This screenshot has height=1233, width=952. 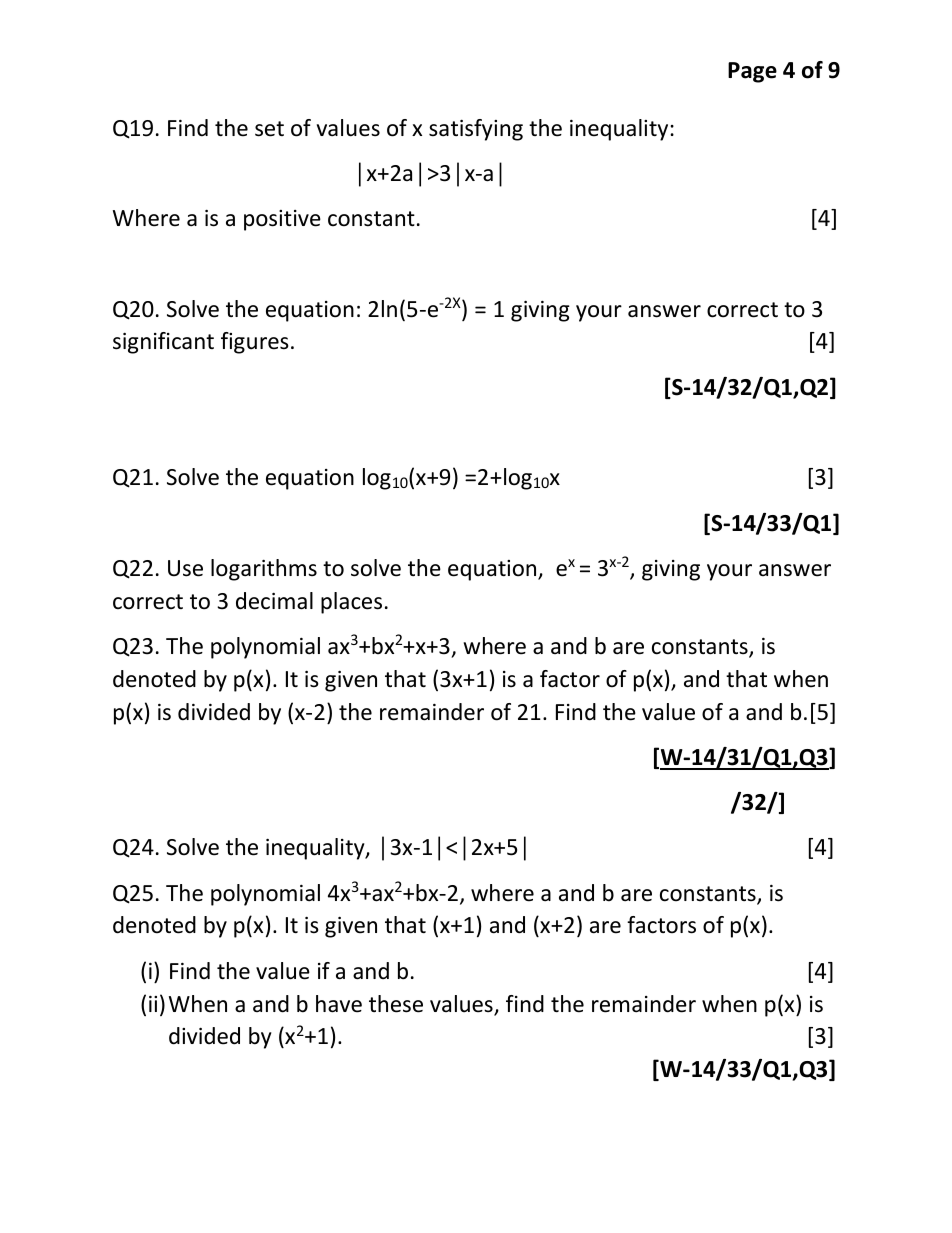 I want to click on Page, so click(x=752, y=72).
